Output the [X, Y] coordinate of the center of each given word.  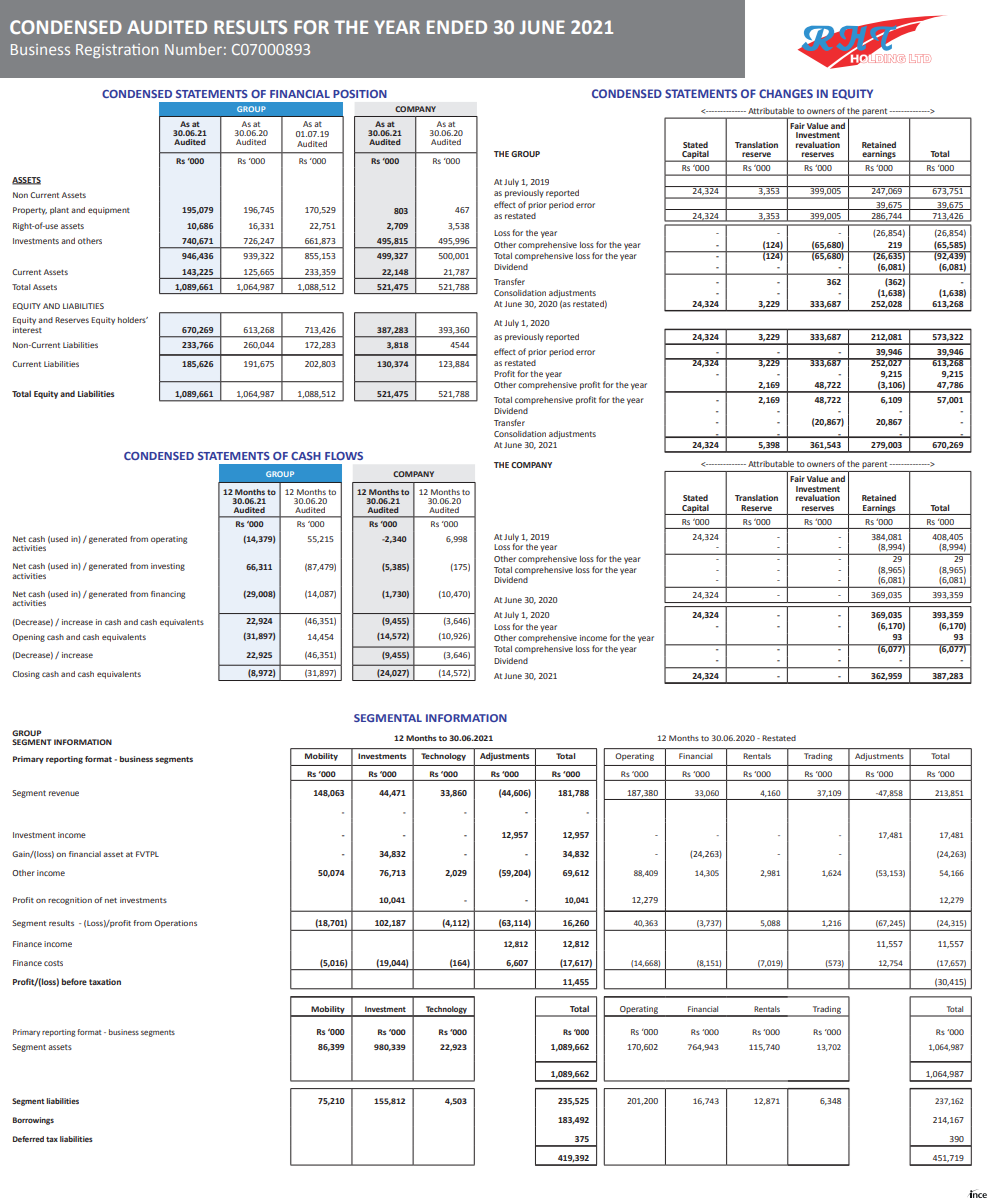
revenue [64, 793]
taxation [105, 982]
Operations [175, 924]
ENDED [457, 27]
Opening [28, 638]
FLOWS [344, 456]
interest [27, 330]
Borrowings [33, 1121]
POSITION [360, 94]
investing [168, 567]
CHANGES [786, 93]
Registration [117, 51]
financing [168, 595]
